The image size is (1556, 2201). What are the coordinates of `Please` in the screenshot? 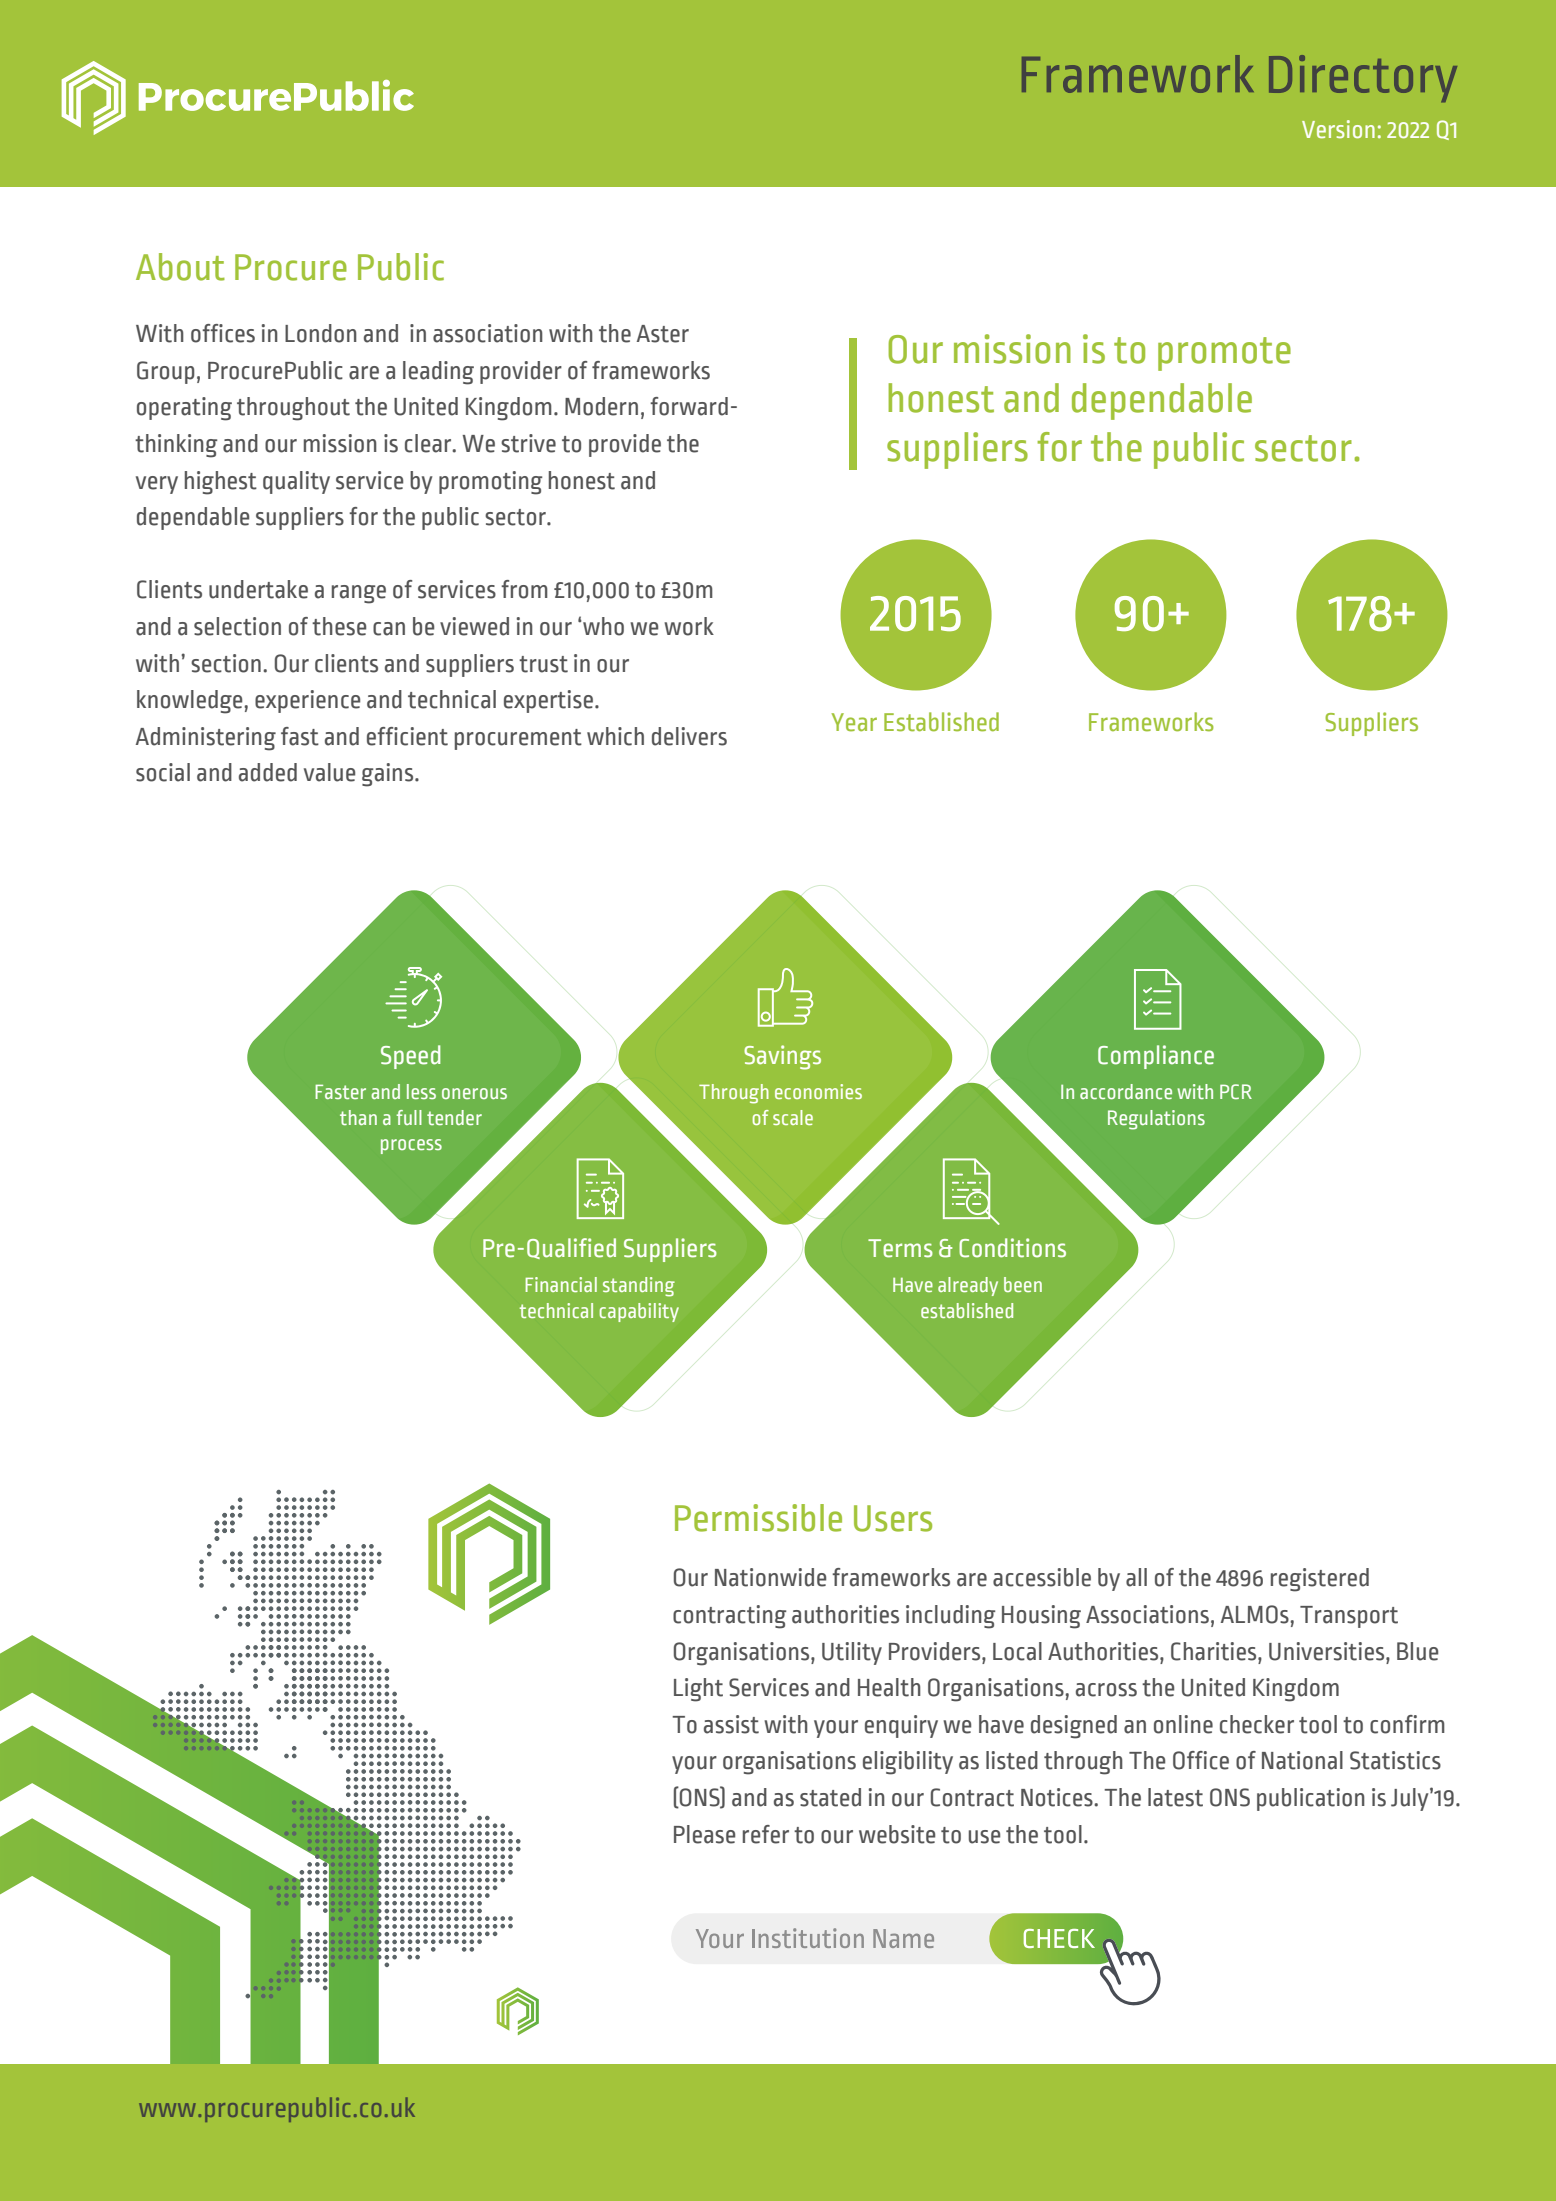 It's located at (704, 1834).
